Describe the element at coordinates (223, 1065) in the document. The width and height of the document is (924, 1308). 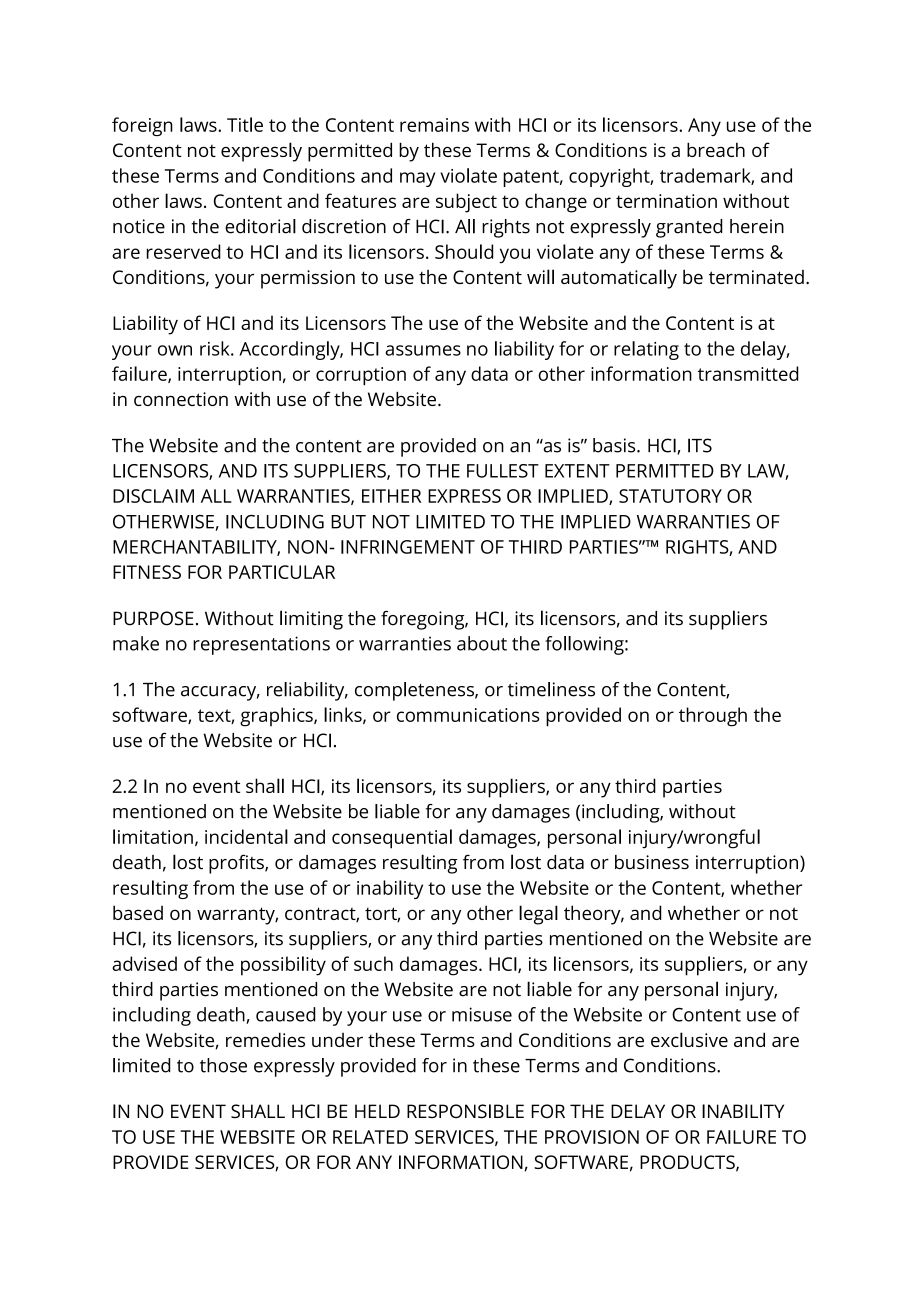
I see `those` at that location.
